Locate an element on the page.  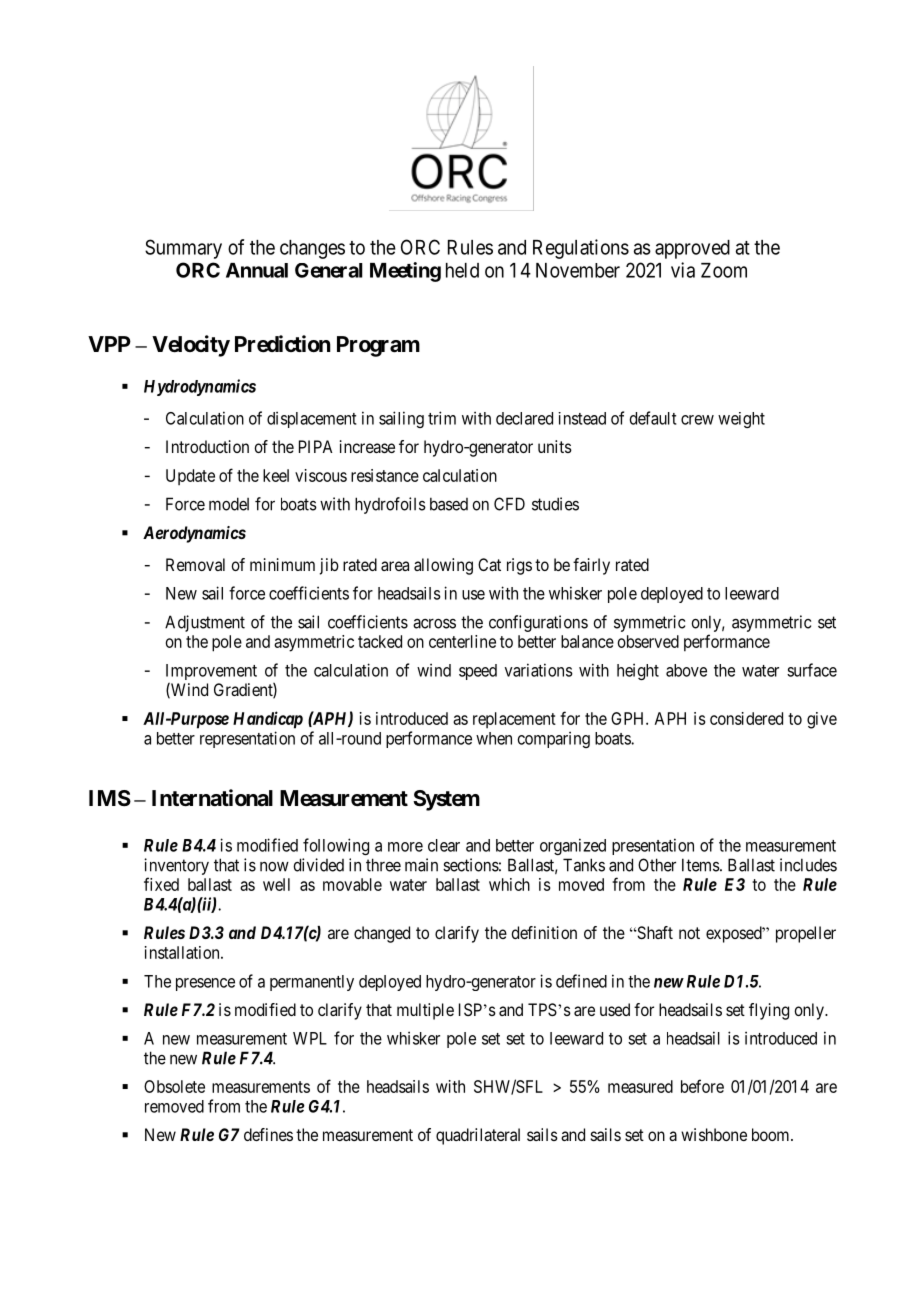
Improvement is located at coordinates (211, 673).
